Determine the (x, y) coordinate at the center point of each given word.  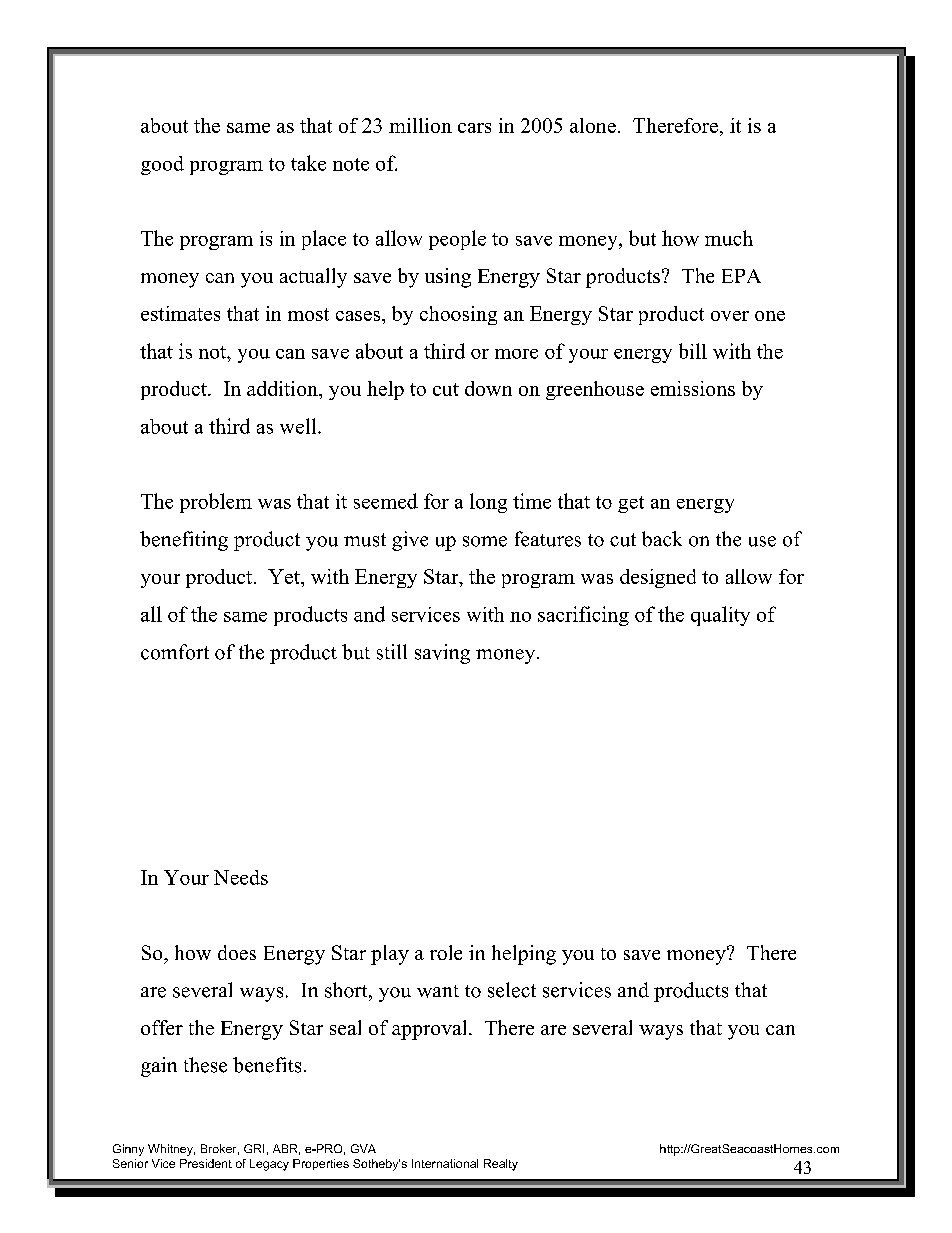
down (488, 388)
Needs (241, 877)
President (206, 1163)
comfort (175, 652)
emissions (693, 388)
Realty (501, 1165)
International (445, 1163)
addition (283, 388)
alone (593, 125)
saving (442, 654)
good (162, 165)
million (420, 125)
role (446, 952)
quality (720, 616)
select (512, 990)
